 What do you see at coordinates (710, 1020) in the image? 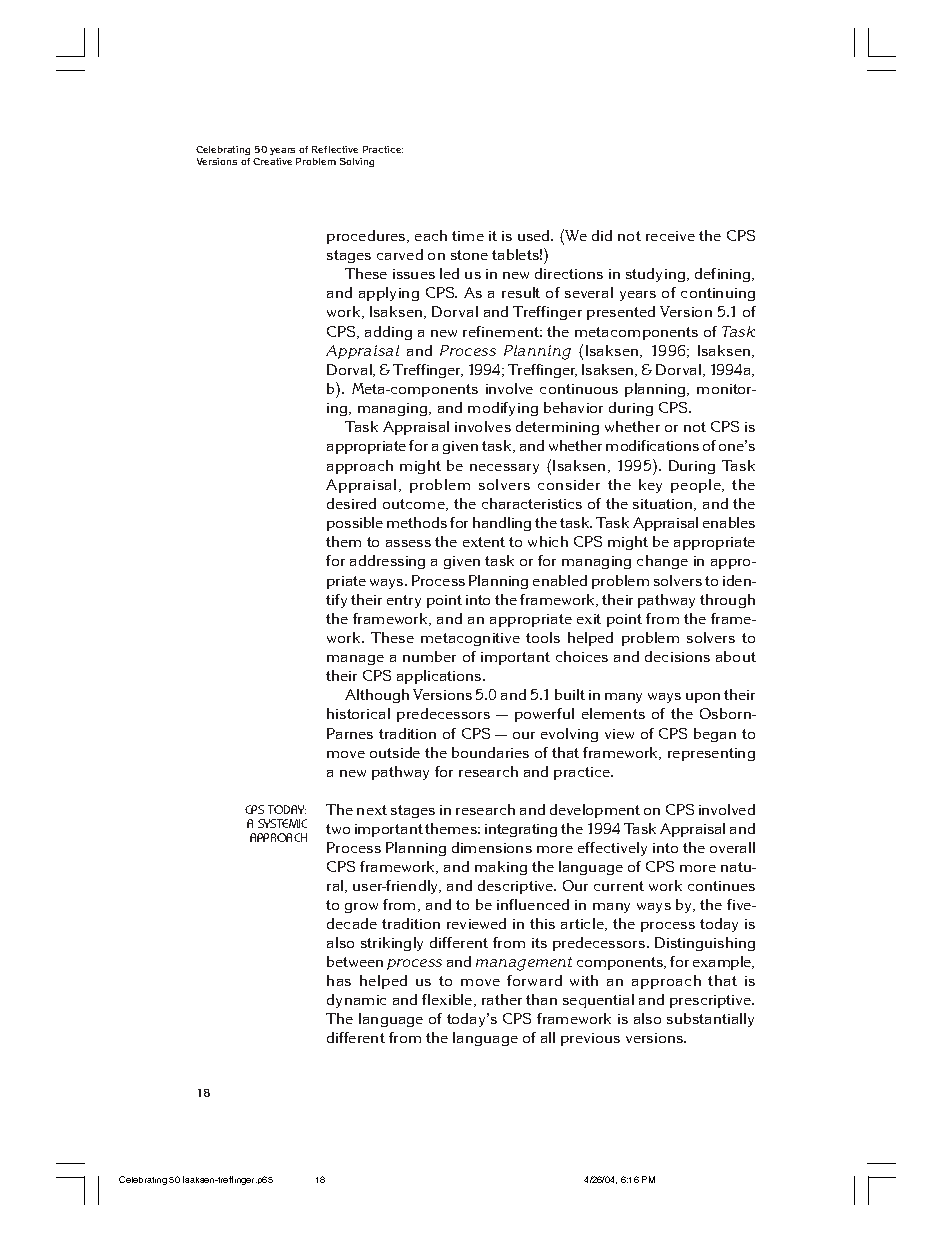
I see `substantially` at bounding box center [710, 1020].
